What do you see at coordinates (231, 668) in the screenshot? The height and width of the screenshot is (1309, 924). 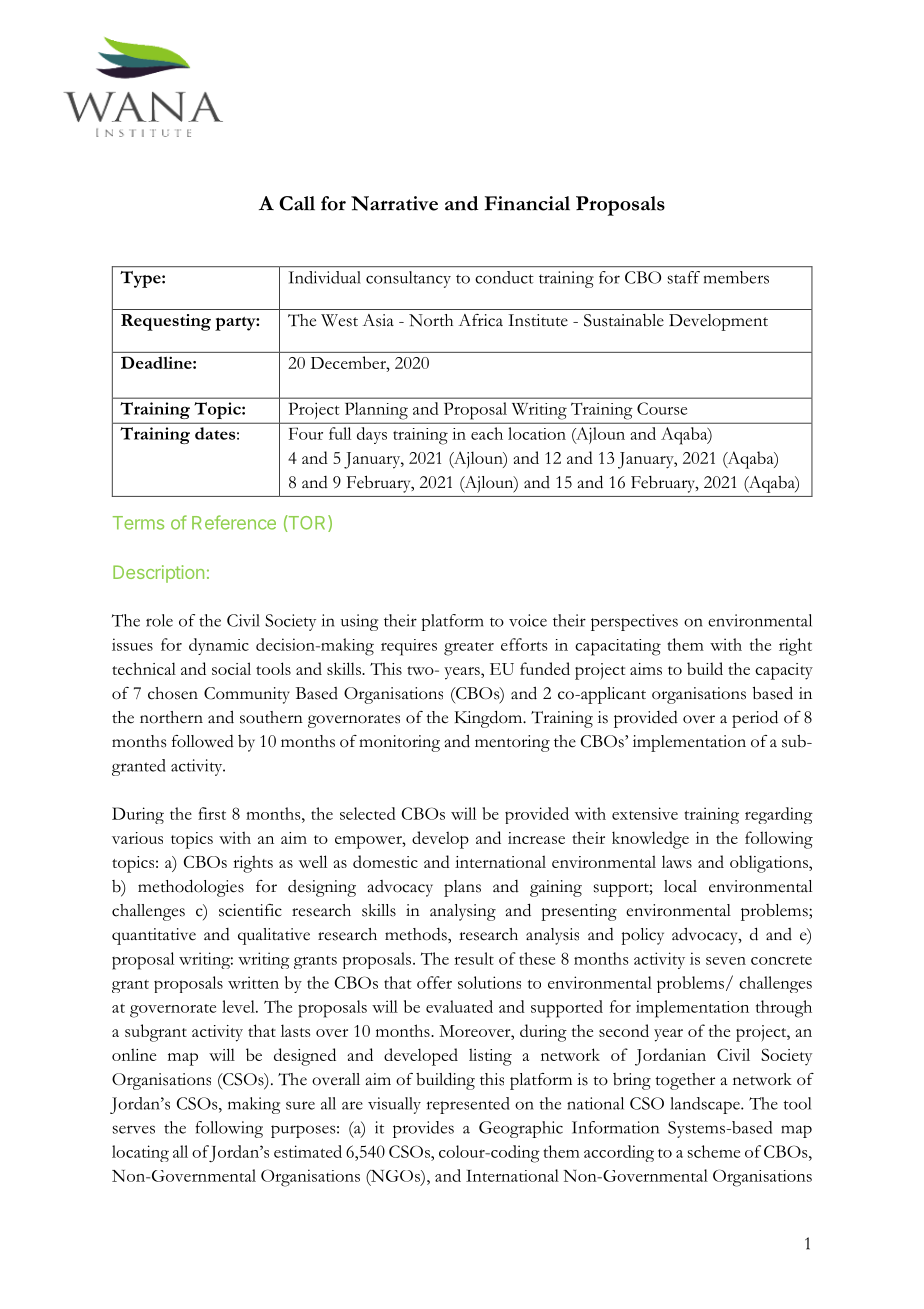 I see `social` at bounding box center [231, 668].
